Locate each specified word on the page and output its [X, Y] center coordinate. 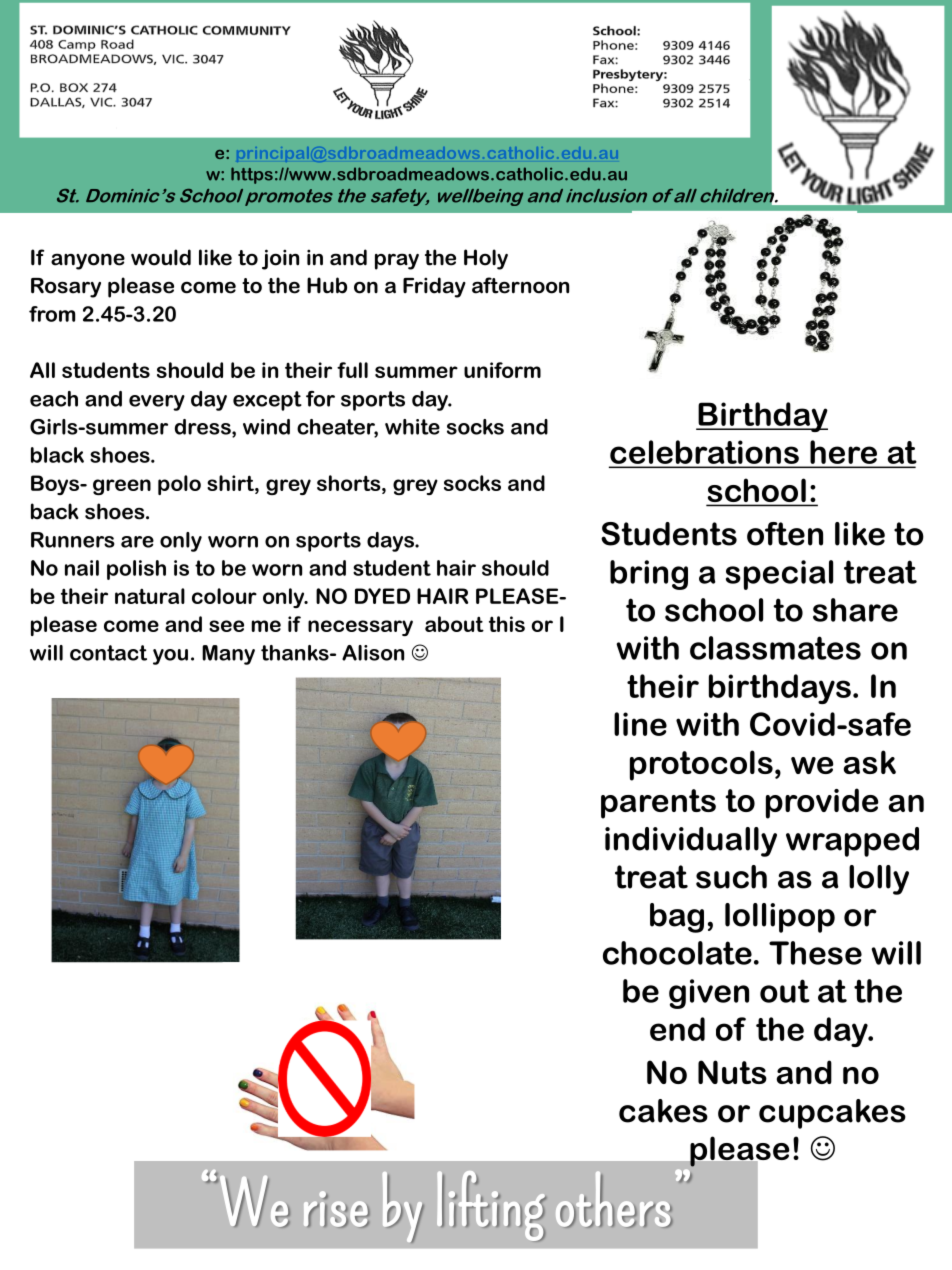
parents [658, 804]
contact [108, 653]
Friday [434, 287]
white [412, 427]
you [170, 657]
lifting [491, 1206]
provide [822, 803]
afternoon [520, 285]
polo [179, 485]
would [161, 257]
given [709, 994]
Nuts [732, 1072]
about [454, 624]
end [677, 1029]
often [785, 534]
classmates [775, 648]
